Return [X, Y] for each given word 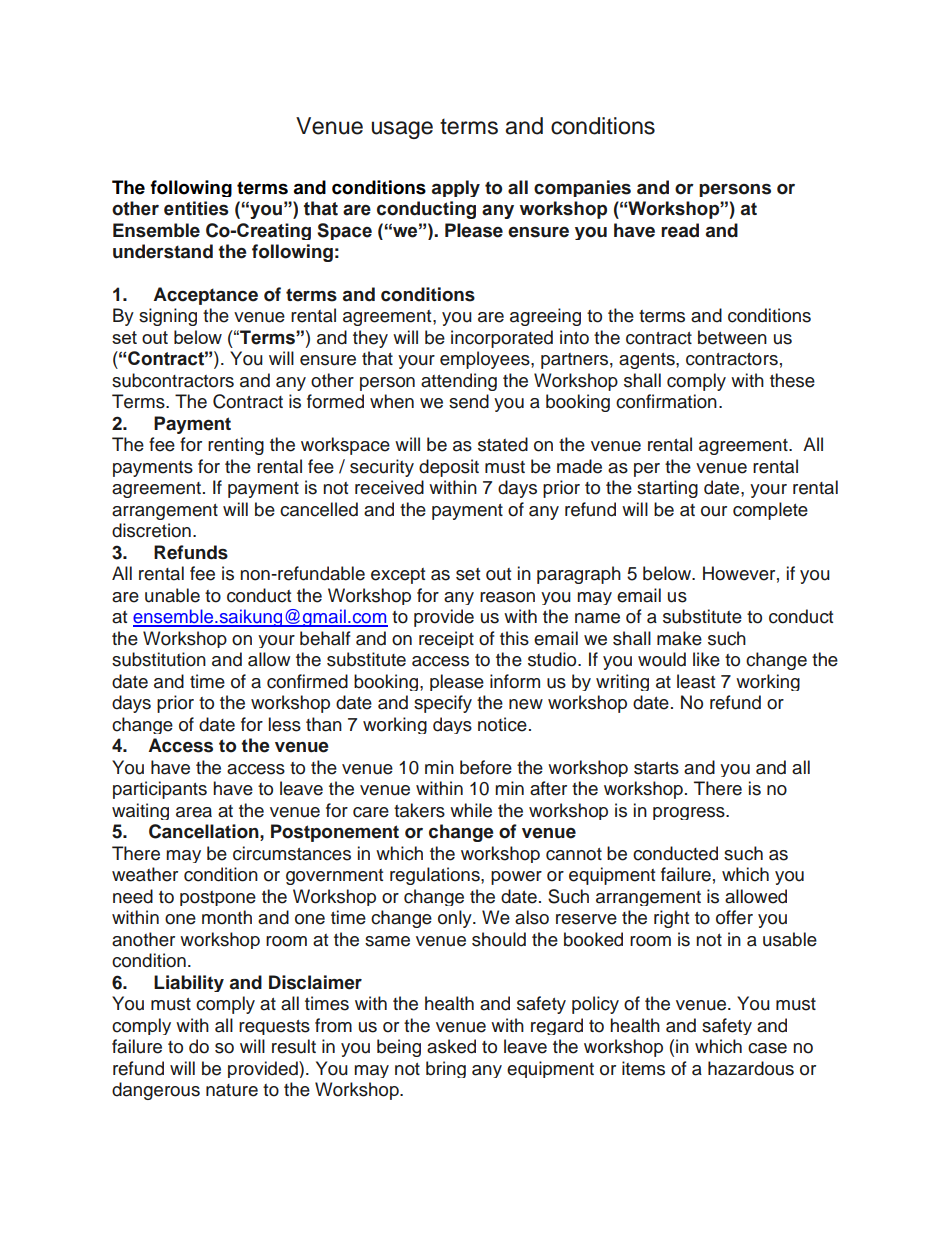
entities [196, 208]
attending [459, 382]
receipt [446, 639]
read [680, 230]
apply [456, 188]
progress [690, 813]
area [194, 812]
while [471, 810]
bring [446, 1069]
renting [236, 446]
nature [232, 1090]
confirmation [666, 401]
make [679, 638]
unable [172, 595]
